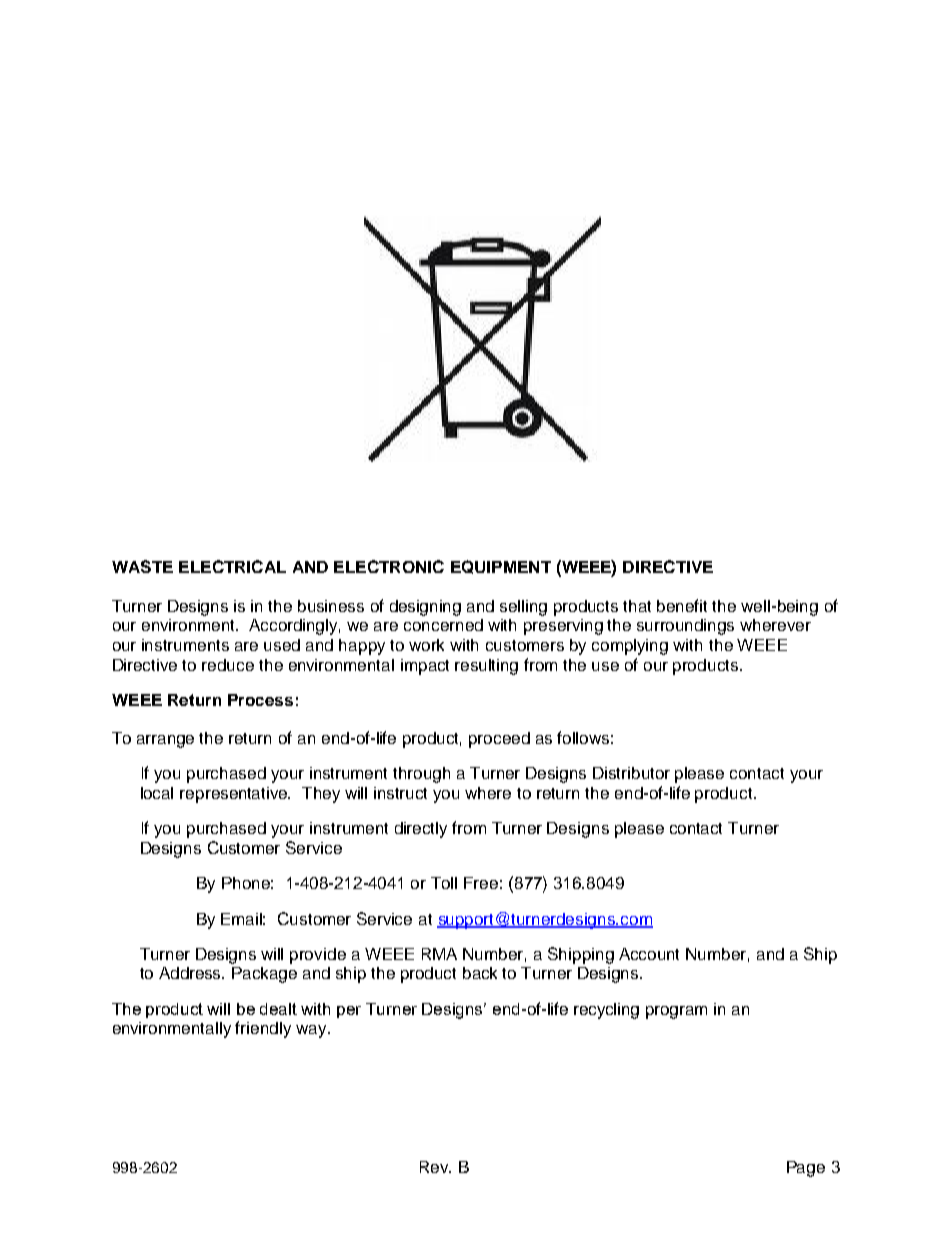 The image size is (952, 1233). Describe the element at coordinates (235, 795) in the screenshot. I see `representative` at that location.
